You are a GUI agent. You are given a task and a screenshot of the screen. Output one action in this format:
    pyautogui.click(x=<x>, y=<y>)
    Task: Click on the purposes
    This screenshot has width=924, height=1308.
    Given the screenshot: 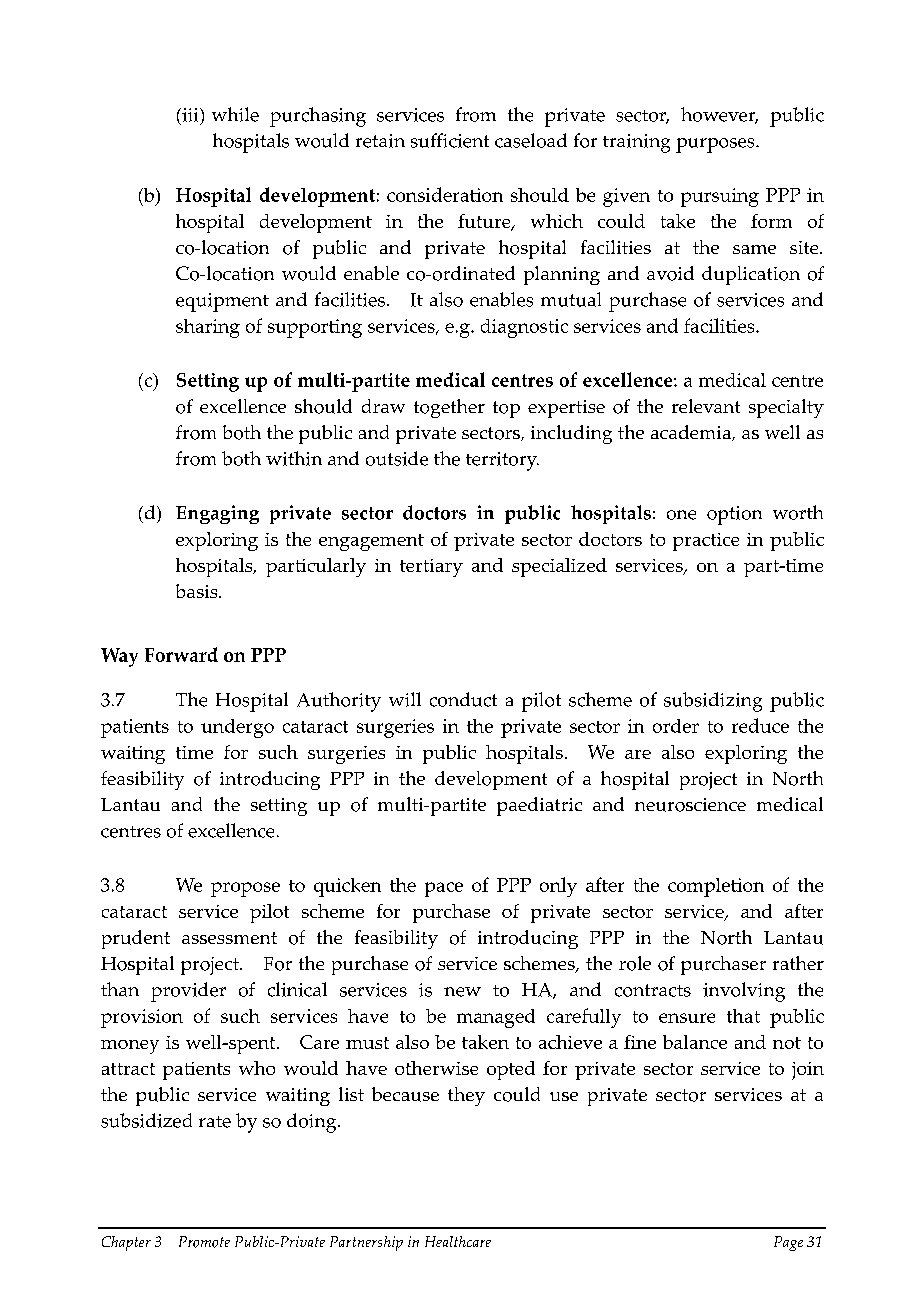 What is the action you would take?
    pyautogui.click(x=716, y=145)
